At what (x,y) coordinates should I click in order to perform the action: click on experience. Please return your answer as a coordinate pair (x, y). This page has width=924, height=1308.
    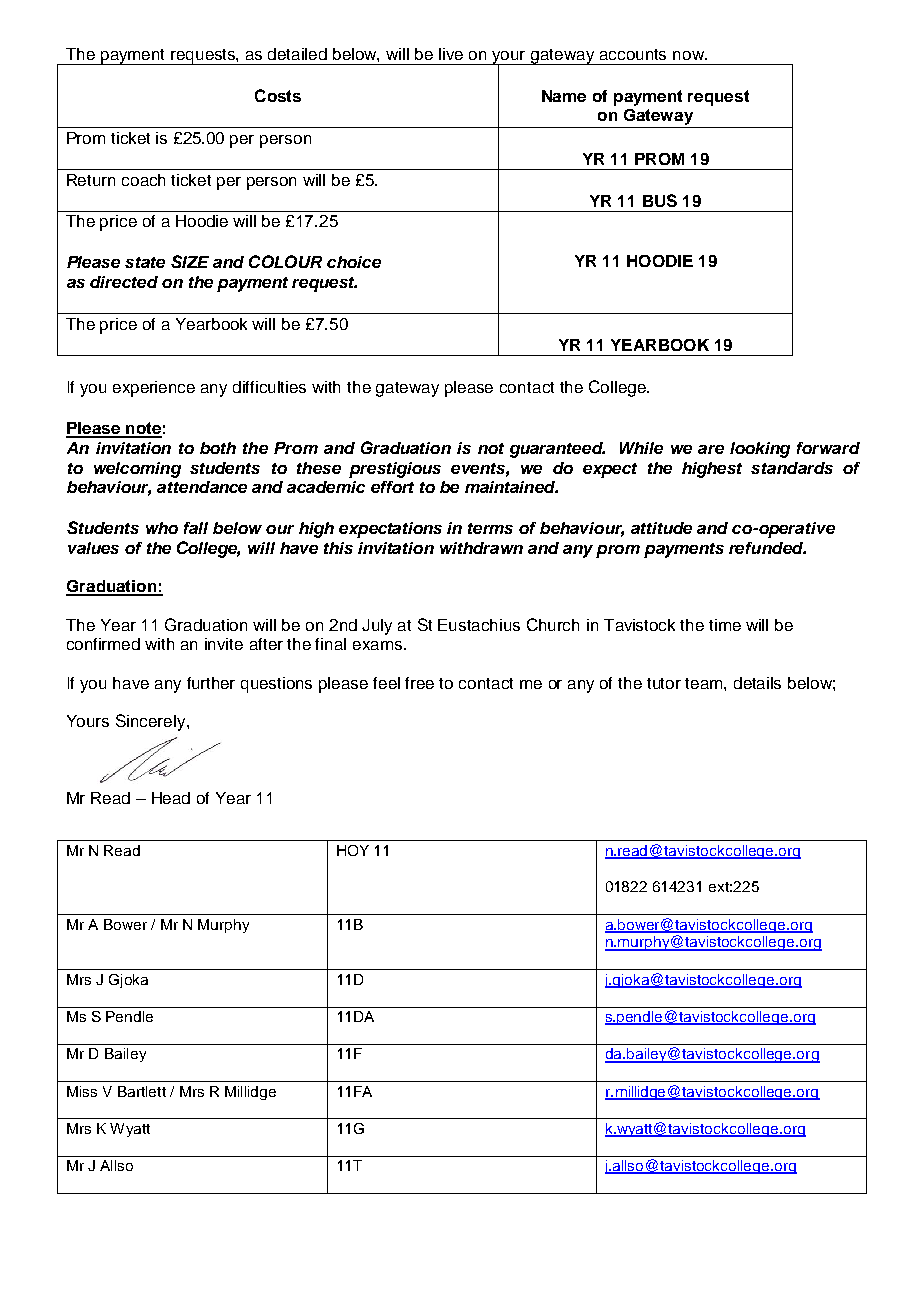
    Looking at the image, I should click on (154, 389).
